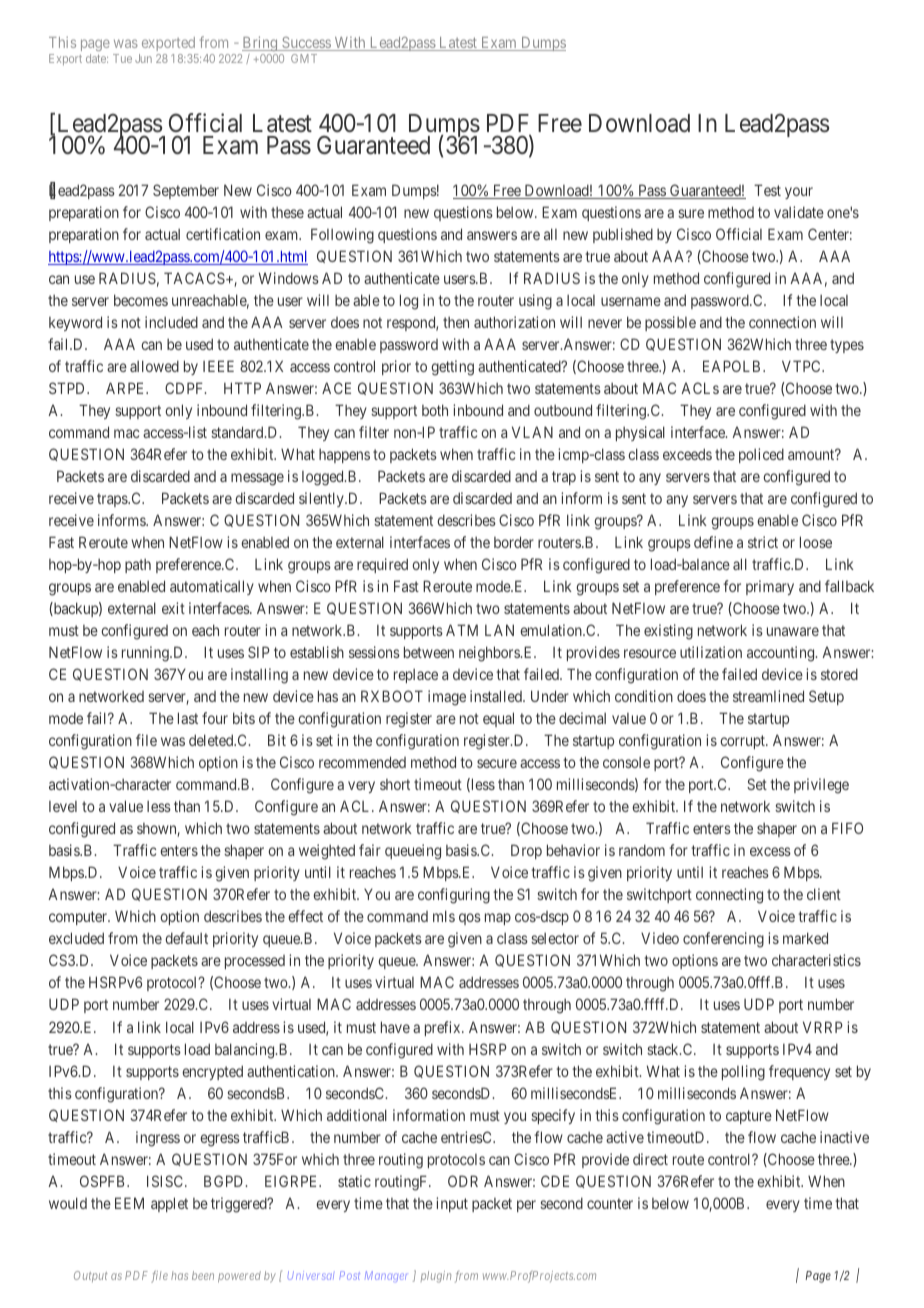 The height and width of the screenshot is (1308, 924). What do you see at coordinates (169, 1204) in the screenshot?
I see `applet` at bounding box center [169, 1204].
